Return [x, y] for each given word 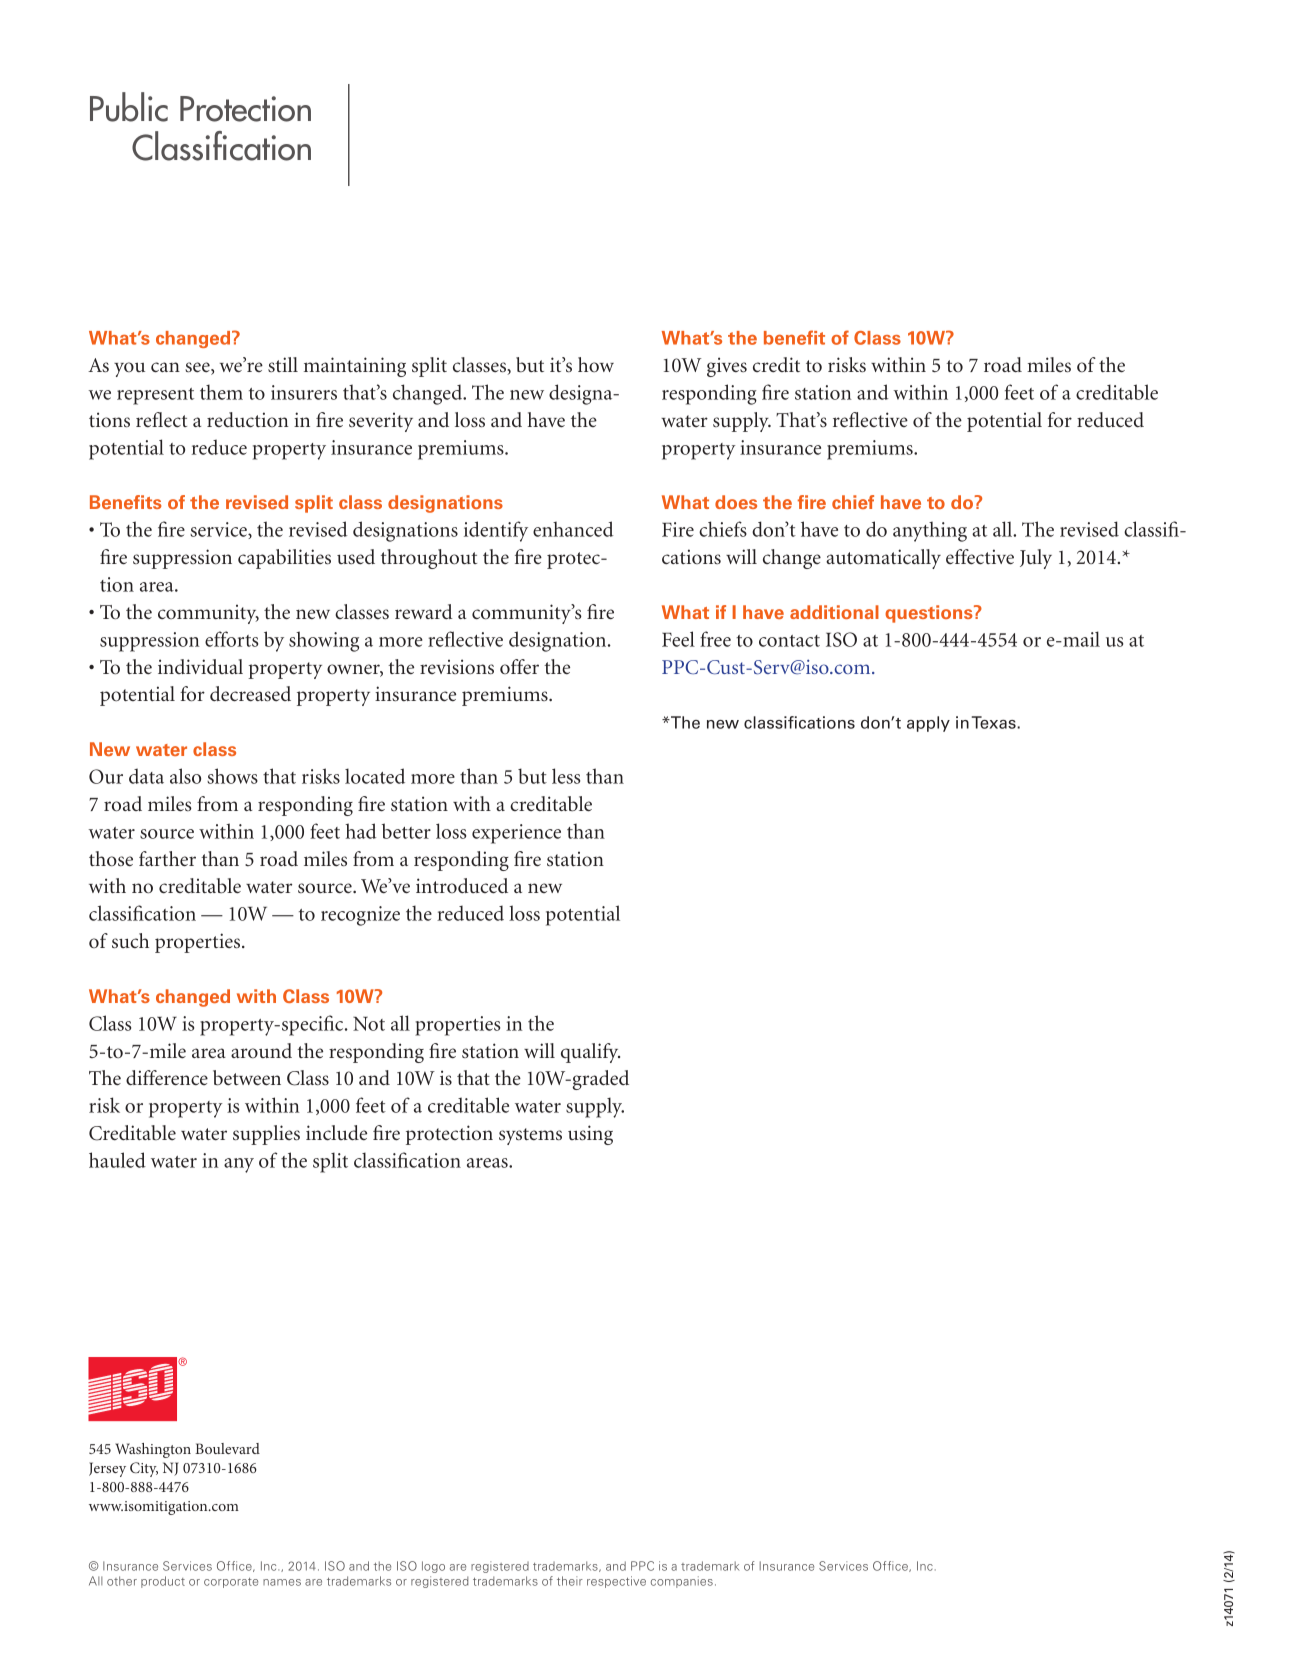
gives [727, 367]
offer [519, 667]
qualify [590, 1053]
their [570, 1581]
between [247, 1078]
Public [129, 107]
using [590, 1135]
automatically [883, 559]
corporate [231, 1583]
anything [930, 531]
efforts [231, 639]
